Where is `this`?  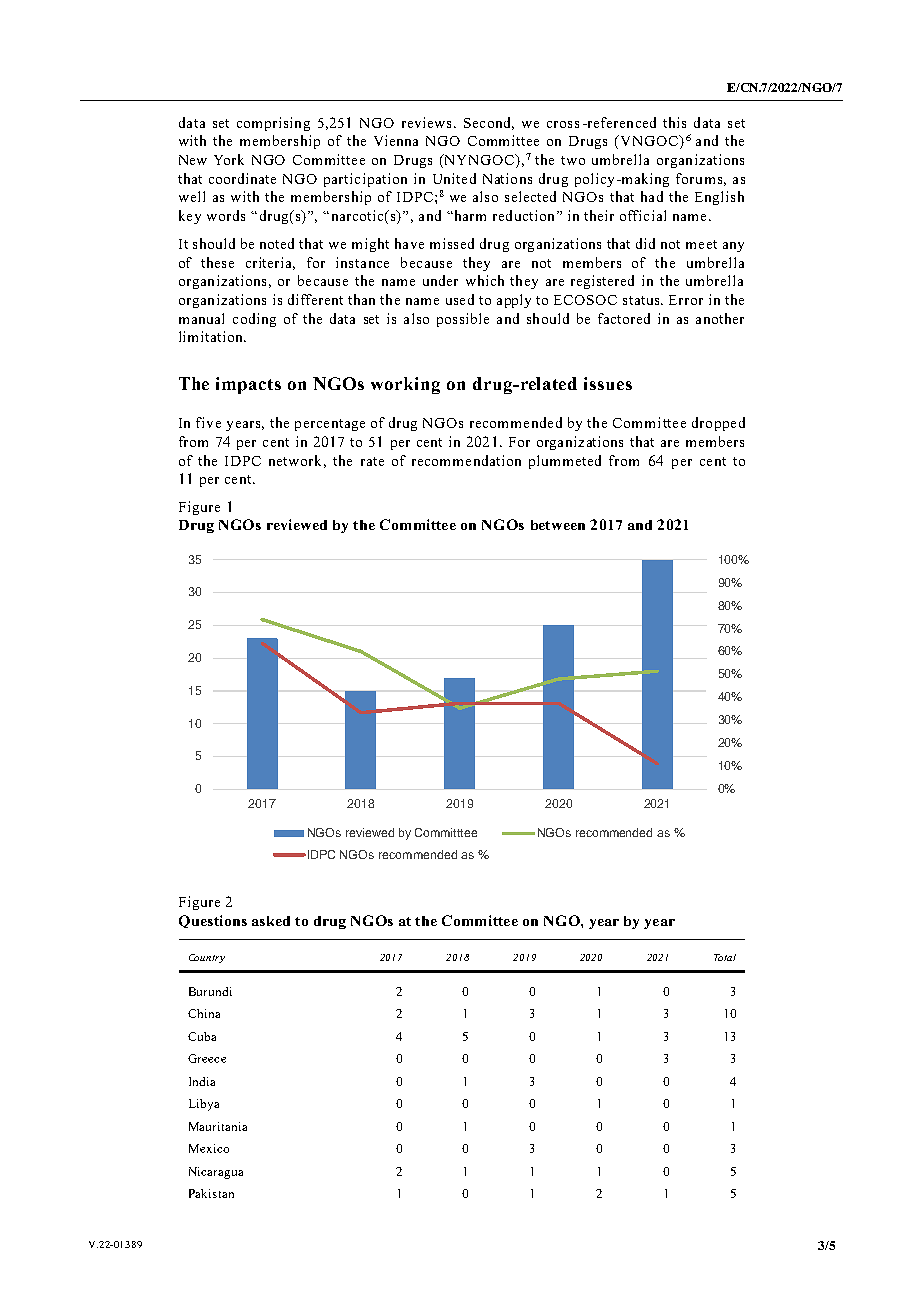
this is located at coordinates (674, 122).
